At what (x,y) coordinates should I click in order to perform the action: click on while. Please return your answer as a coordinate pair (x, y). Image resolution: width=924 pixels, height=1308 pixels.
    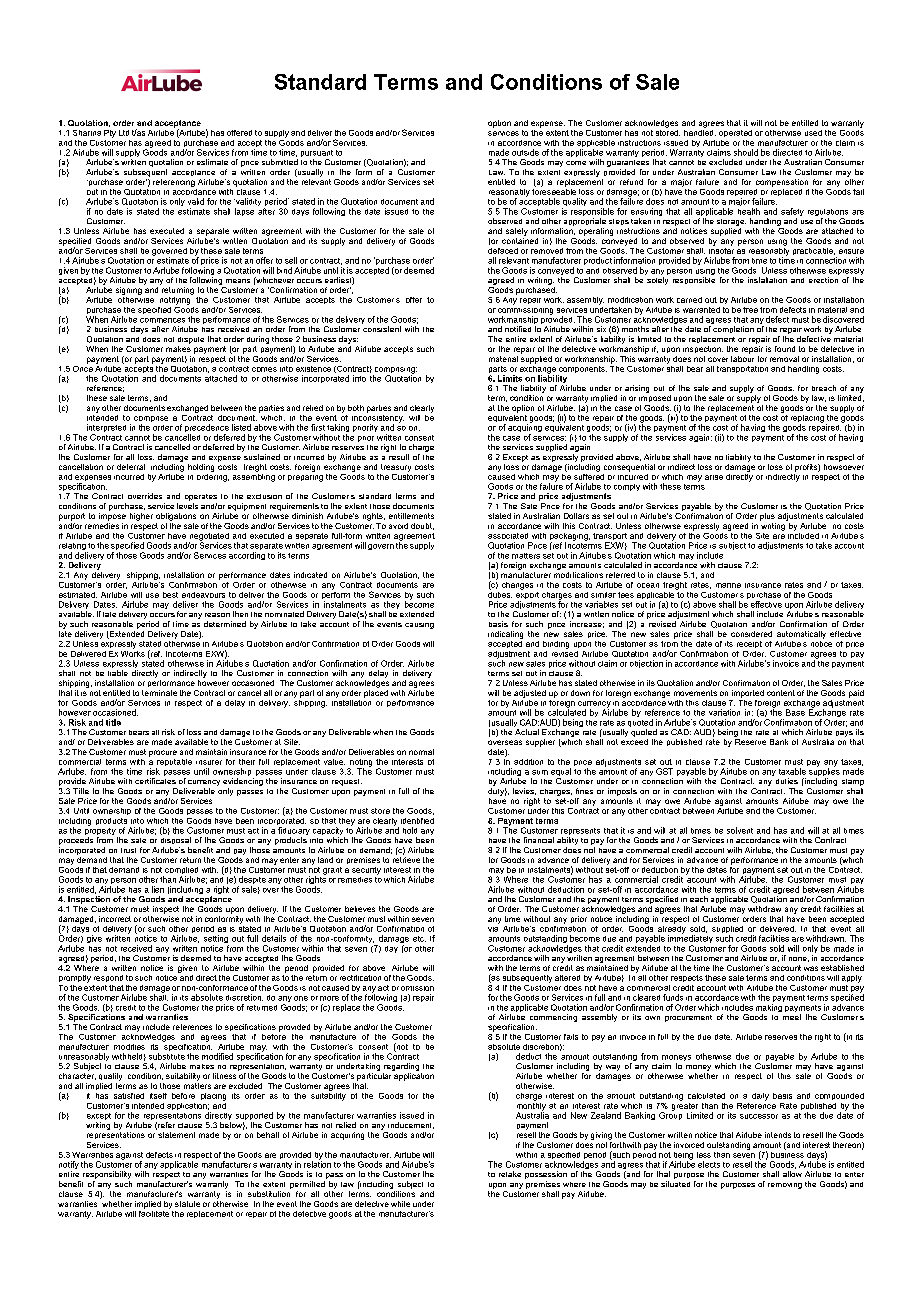
    Looking at the image, I should click on (400, 1204).
